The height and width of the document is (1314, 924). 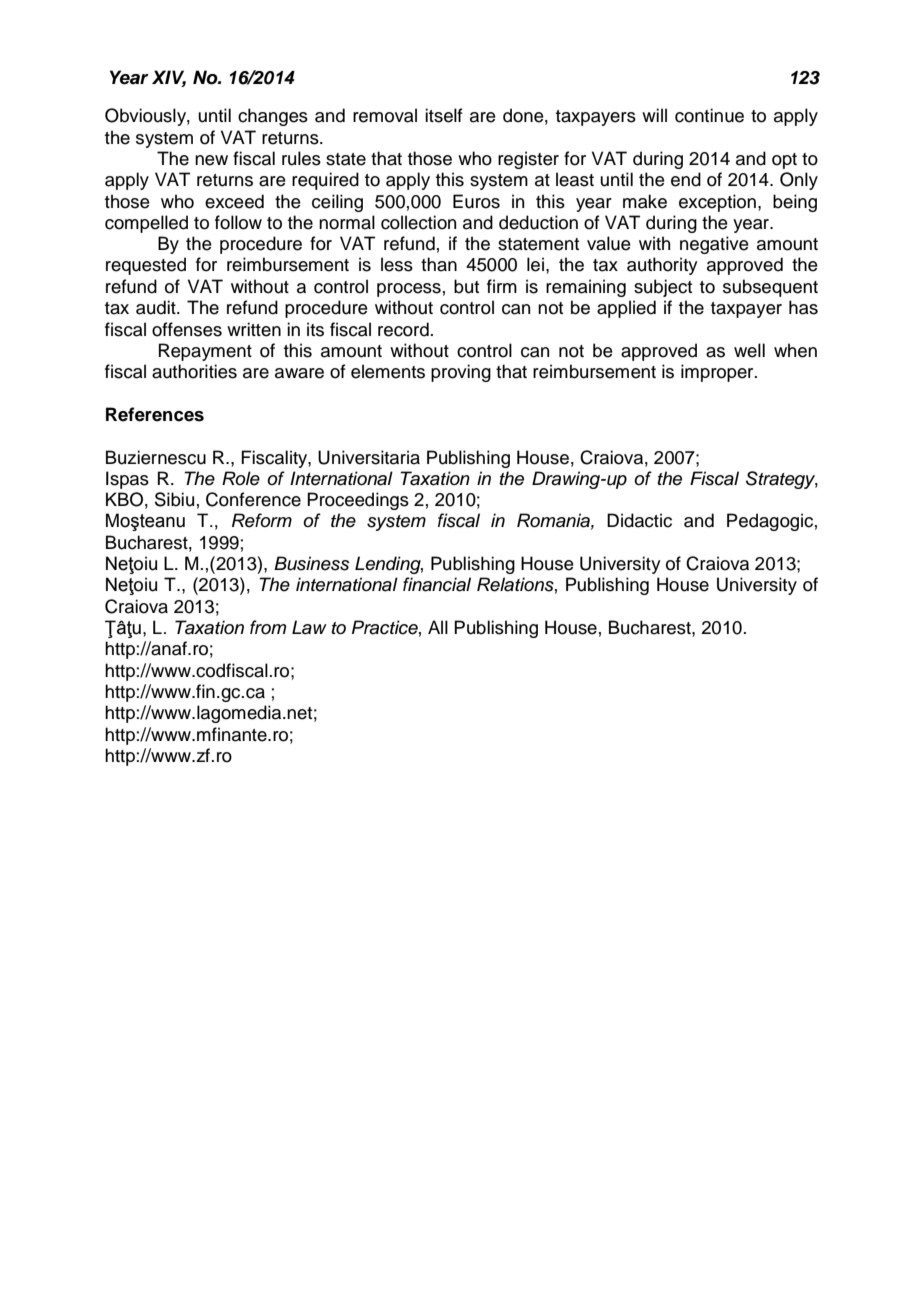 I want to click on exception, so click(x=717, y=203).
